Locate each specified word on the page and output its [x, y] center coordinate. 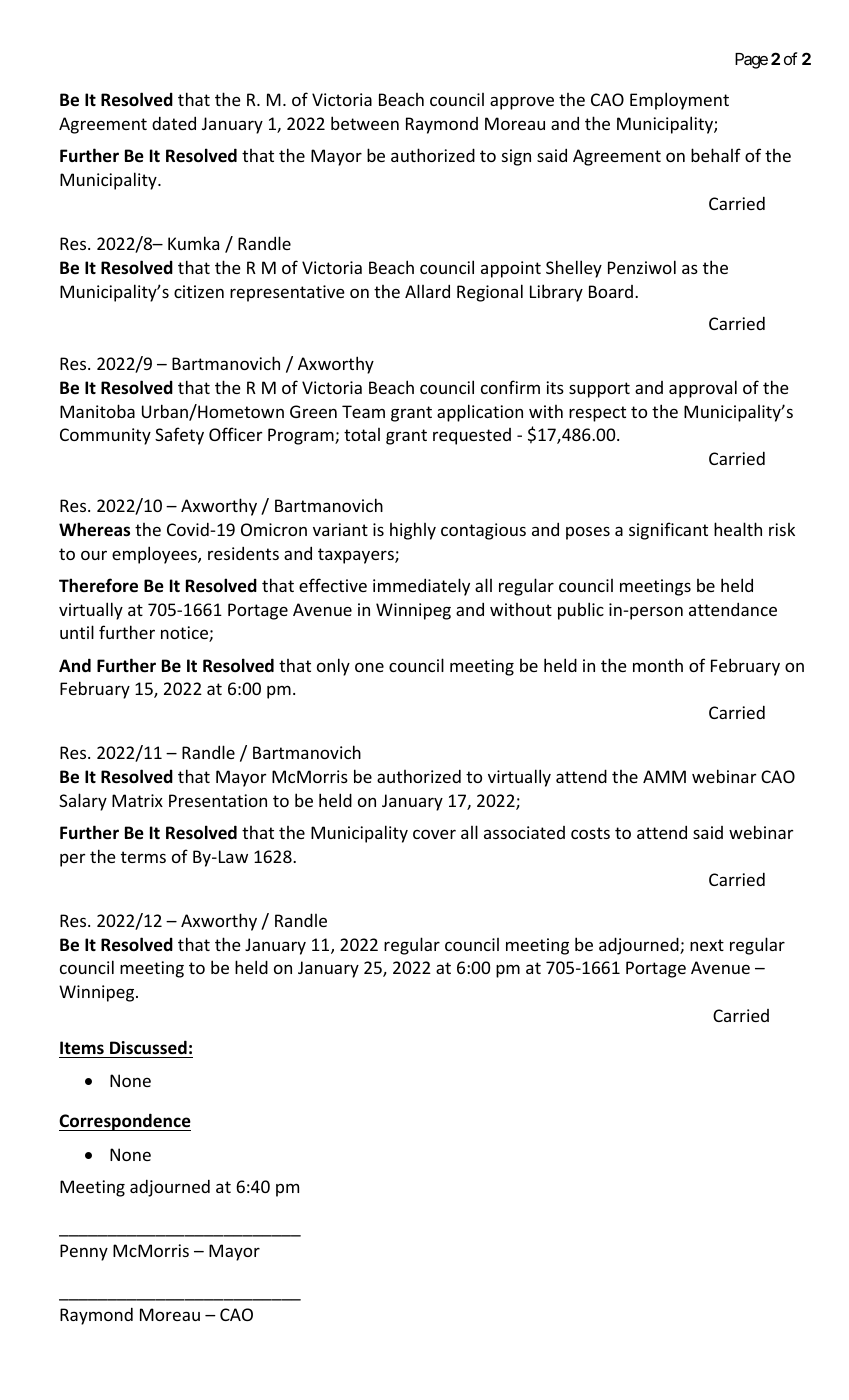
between [365, 123]
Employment [679, 101]
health [738, 529]
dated [174, 123]
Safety [179, 436]
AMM [664, 776]
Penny [84, 1252]
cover [434, 834]
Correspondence [125, 1122]
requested [472, 436]
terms [143, 857]
